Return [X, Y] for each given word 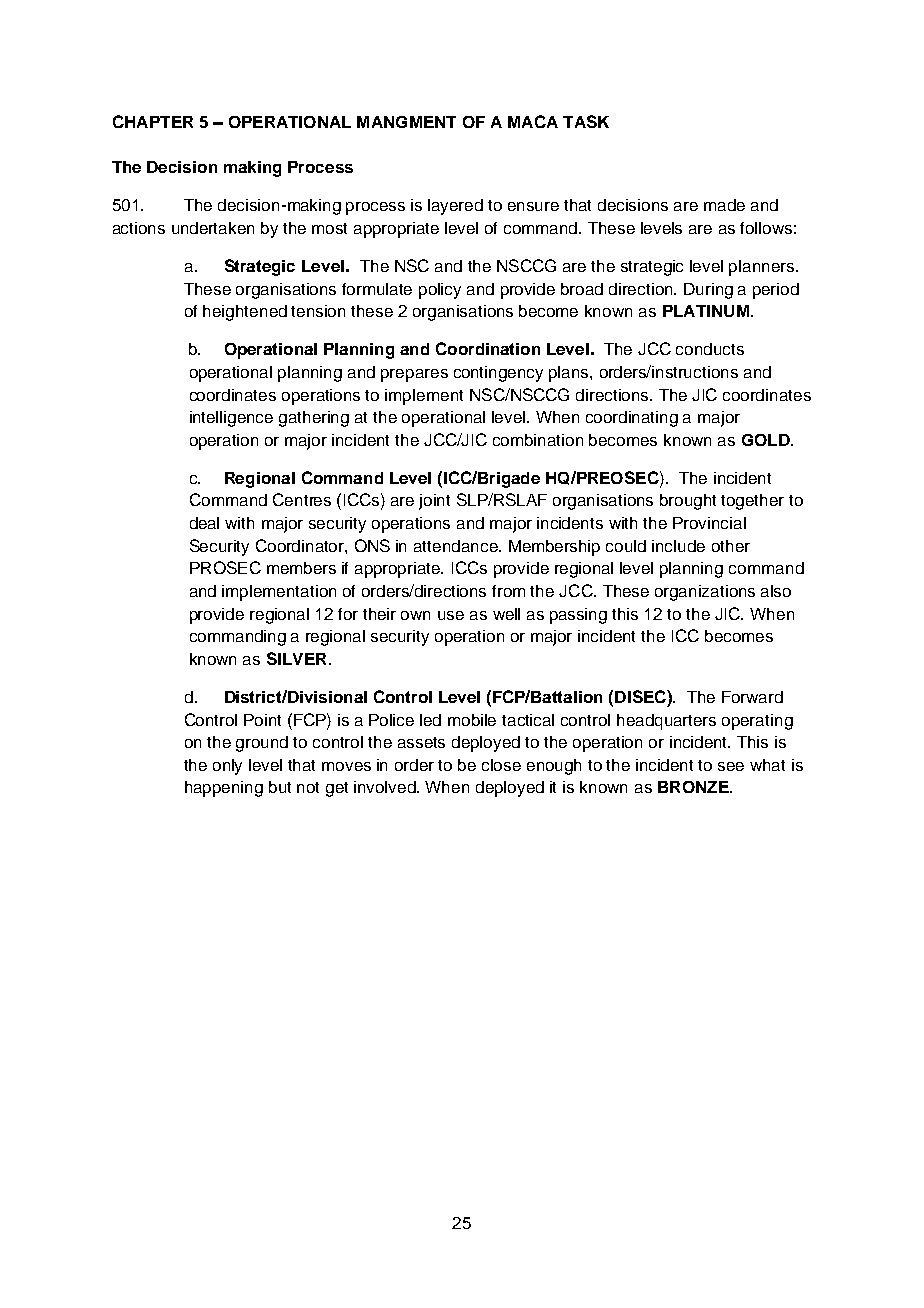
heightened [245, 313]
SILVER [296, 658]
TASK [586, 121]
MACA [533, 121]
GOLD [767, 440]
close [501, 765]
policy [440, 291]
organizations [705, 593]
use [451, 615]
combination [538, 440]
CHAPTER [153, 121]
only [227, 767]
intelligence [231, 419]
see [731, 766]
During [708, 291]
